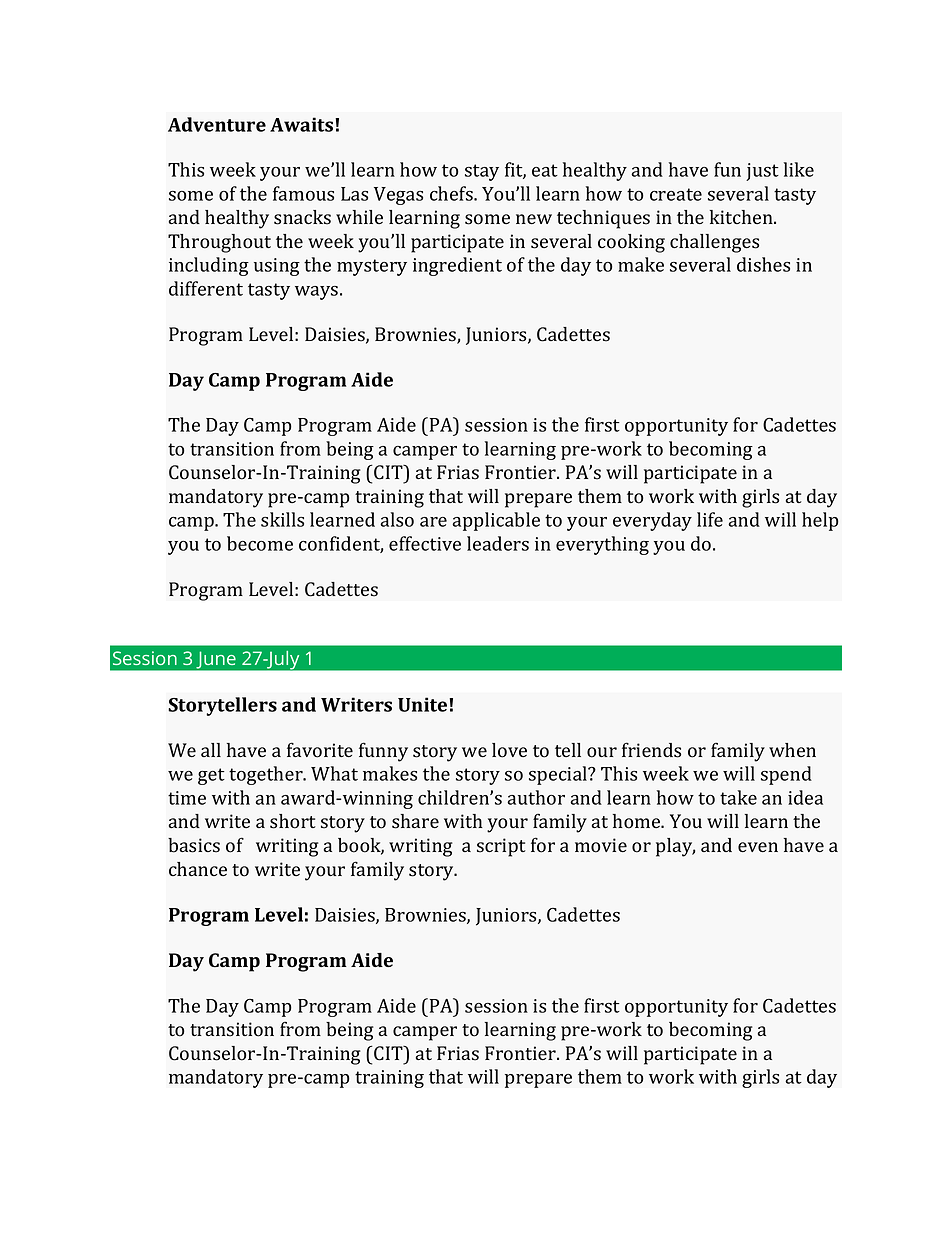 The image size is (952, 1233). I want to click on just, so click(762, 172).
